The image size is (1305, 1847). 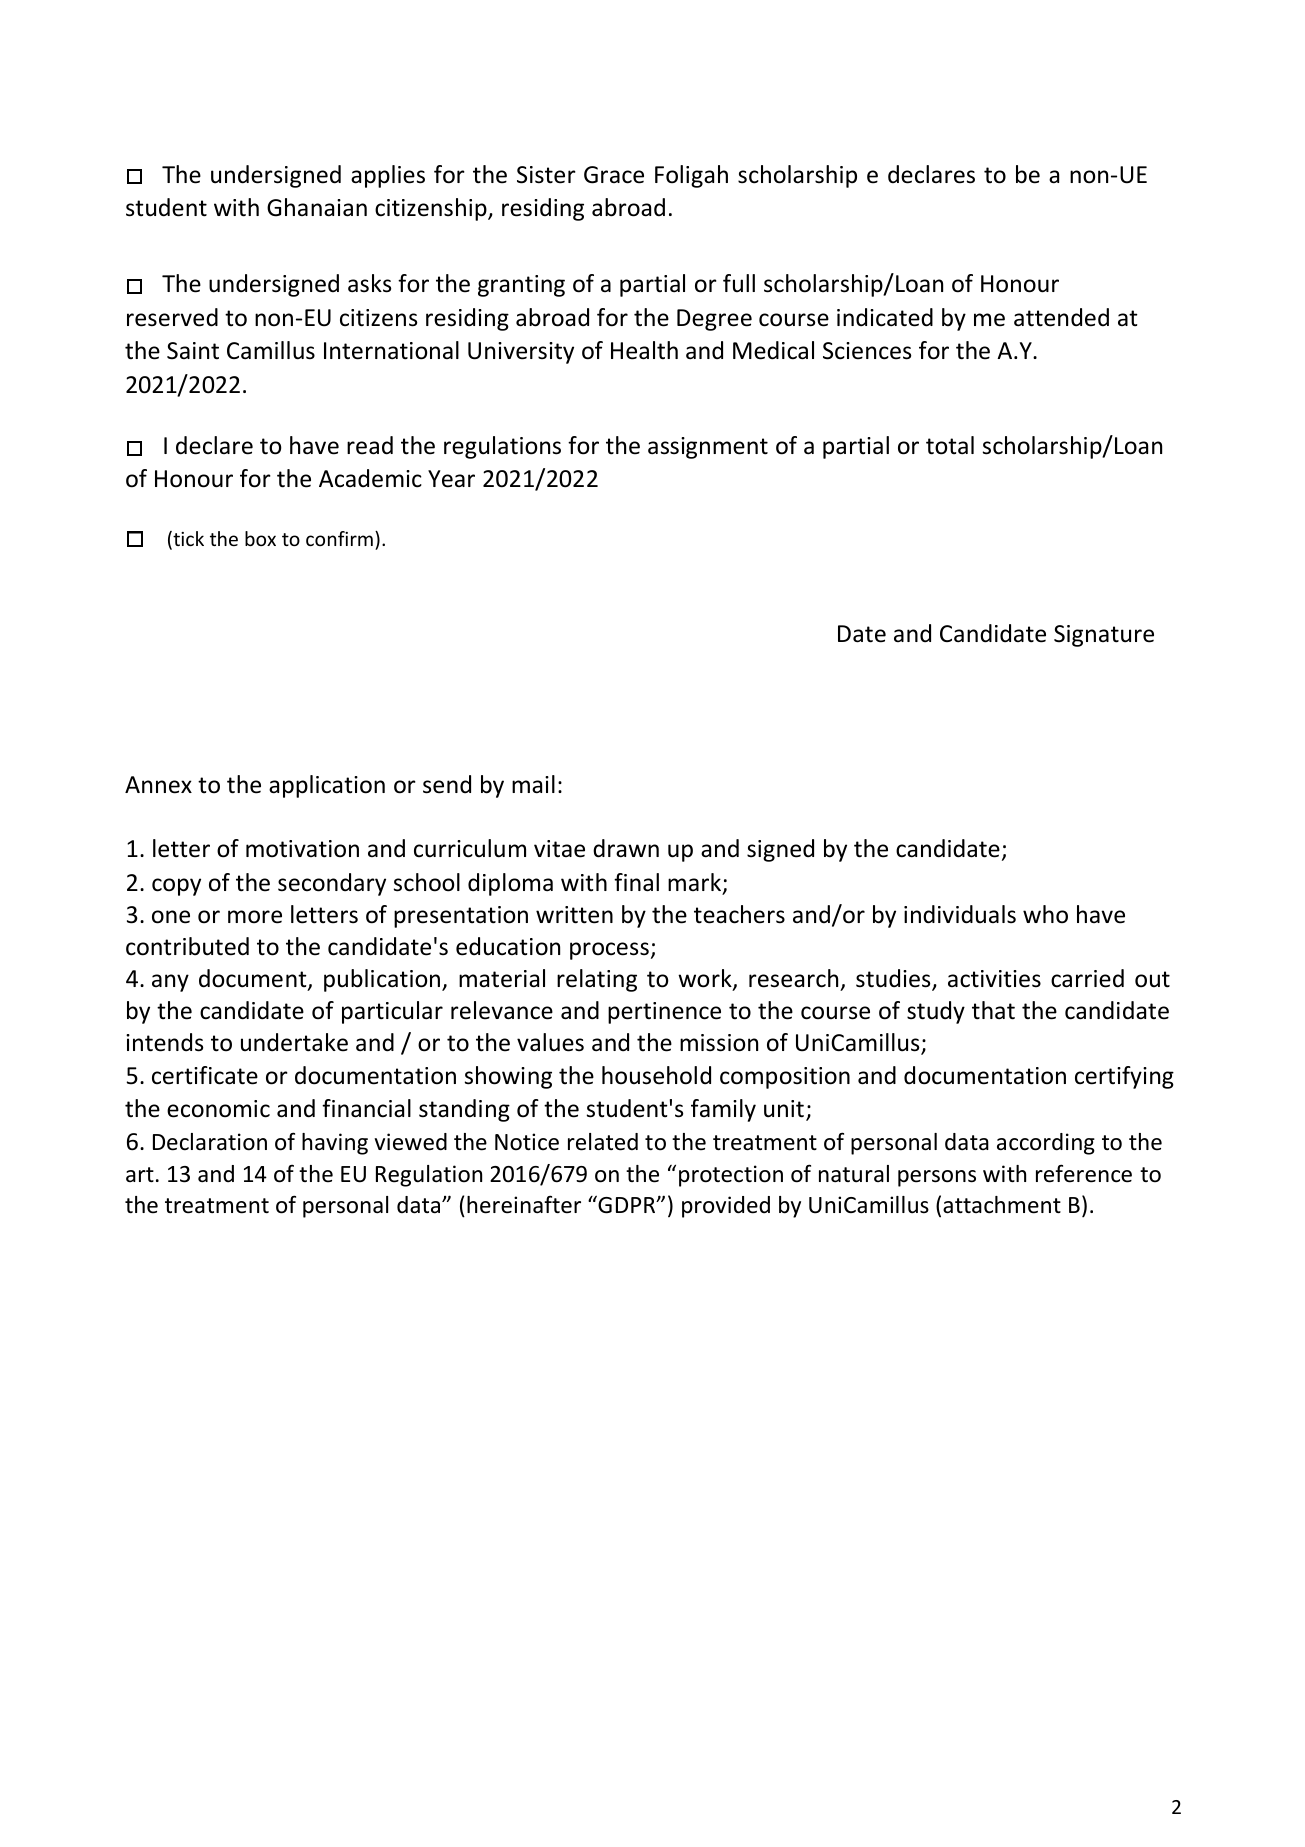 What do you see at coordinates (335, 1144) in the screenshot?
I see `having` at bounding box center [335, 1144].
